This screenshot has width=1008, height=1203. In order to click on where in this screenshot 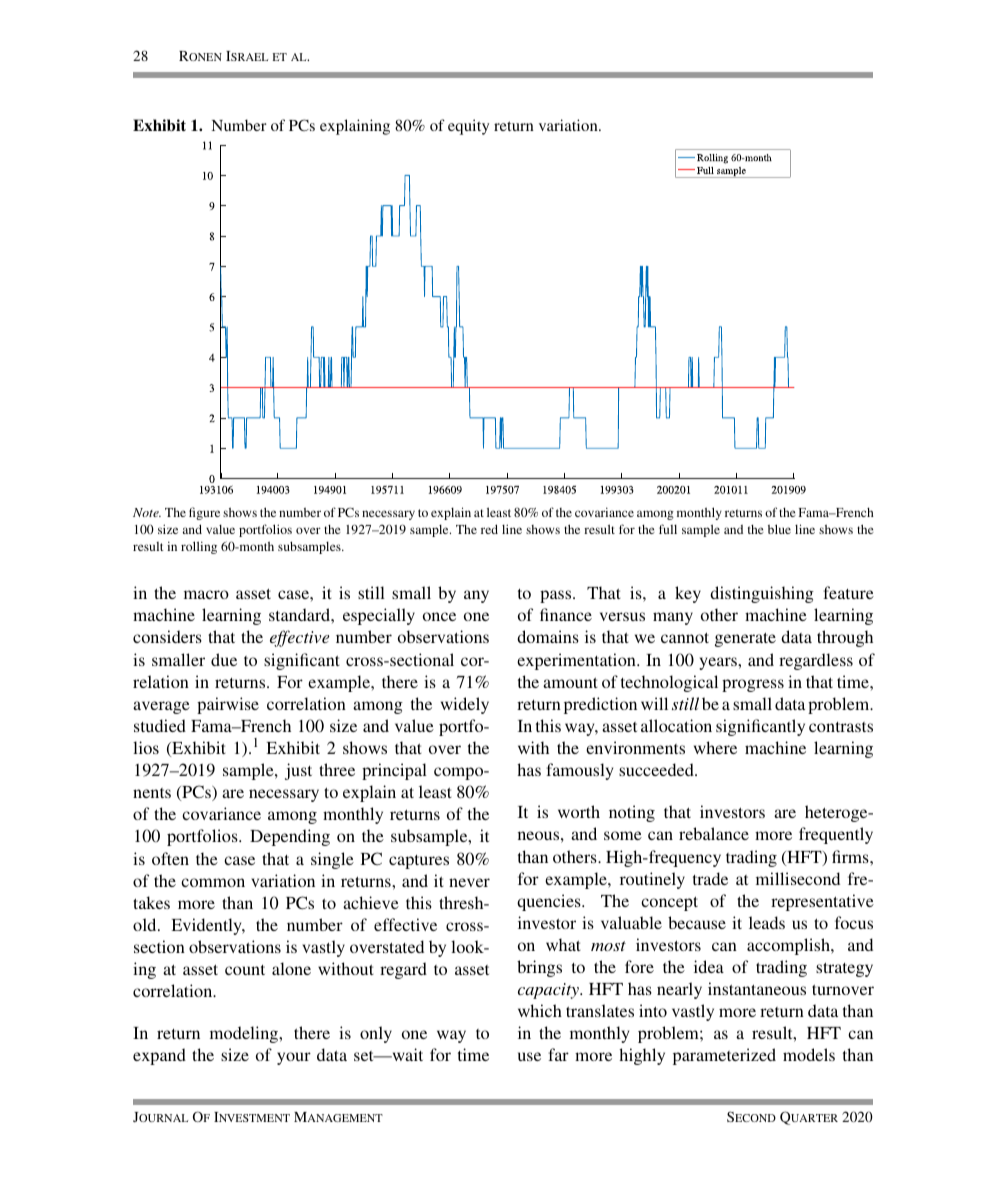, I will do `click(715, 747)`.
